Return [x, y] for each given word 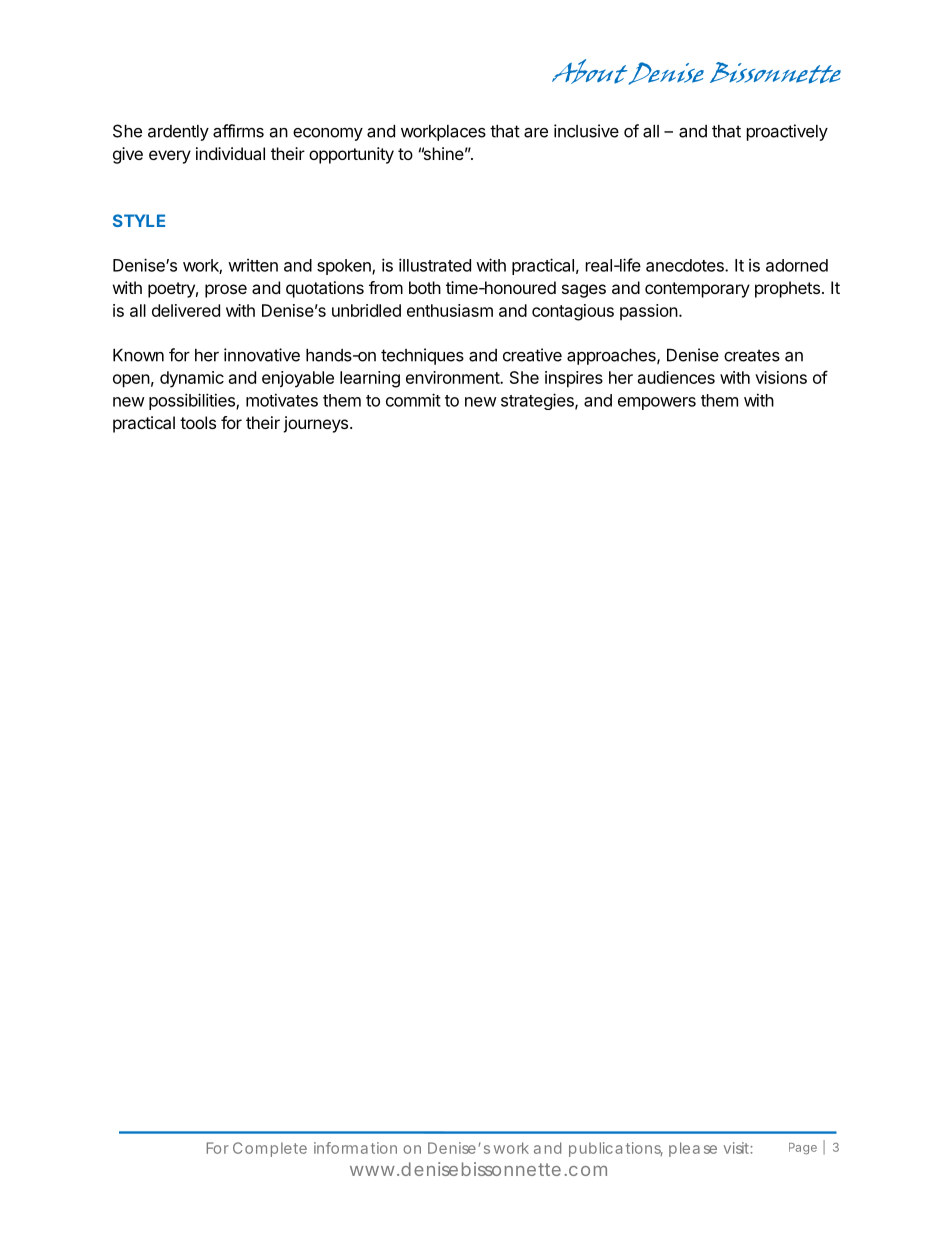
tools [198, 422]
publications [616, 1149]
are [536, 133]
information [355, 1148]
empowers [657, 403]
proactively [787, 132]
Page [803, 1149]
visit [737, 1148]
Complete [270, 1149]
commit [413, 400]
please [693, 1149]
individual [230, 153]
